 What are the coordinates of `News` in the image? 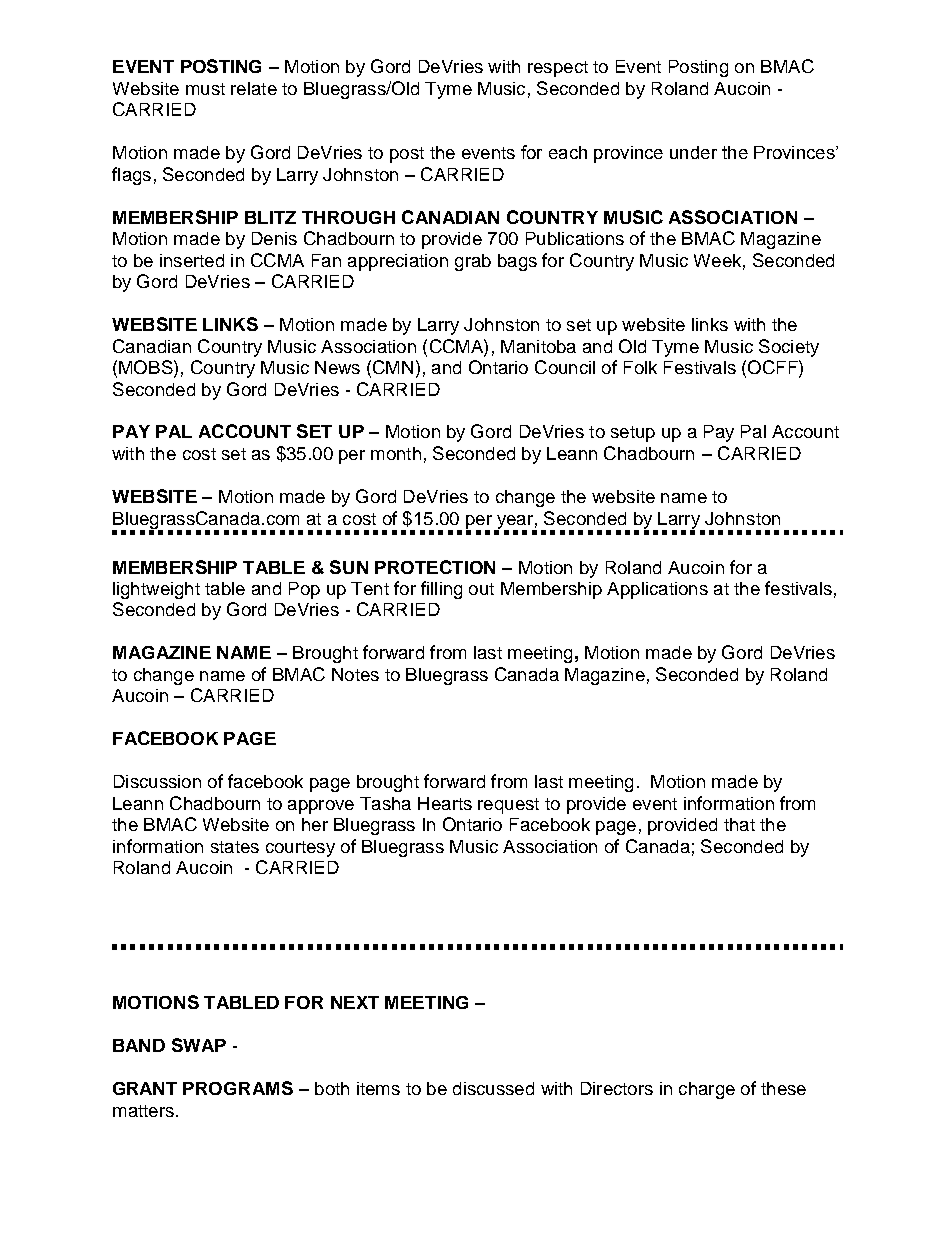 It's located at (337, 367).
